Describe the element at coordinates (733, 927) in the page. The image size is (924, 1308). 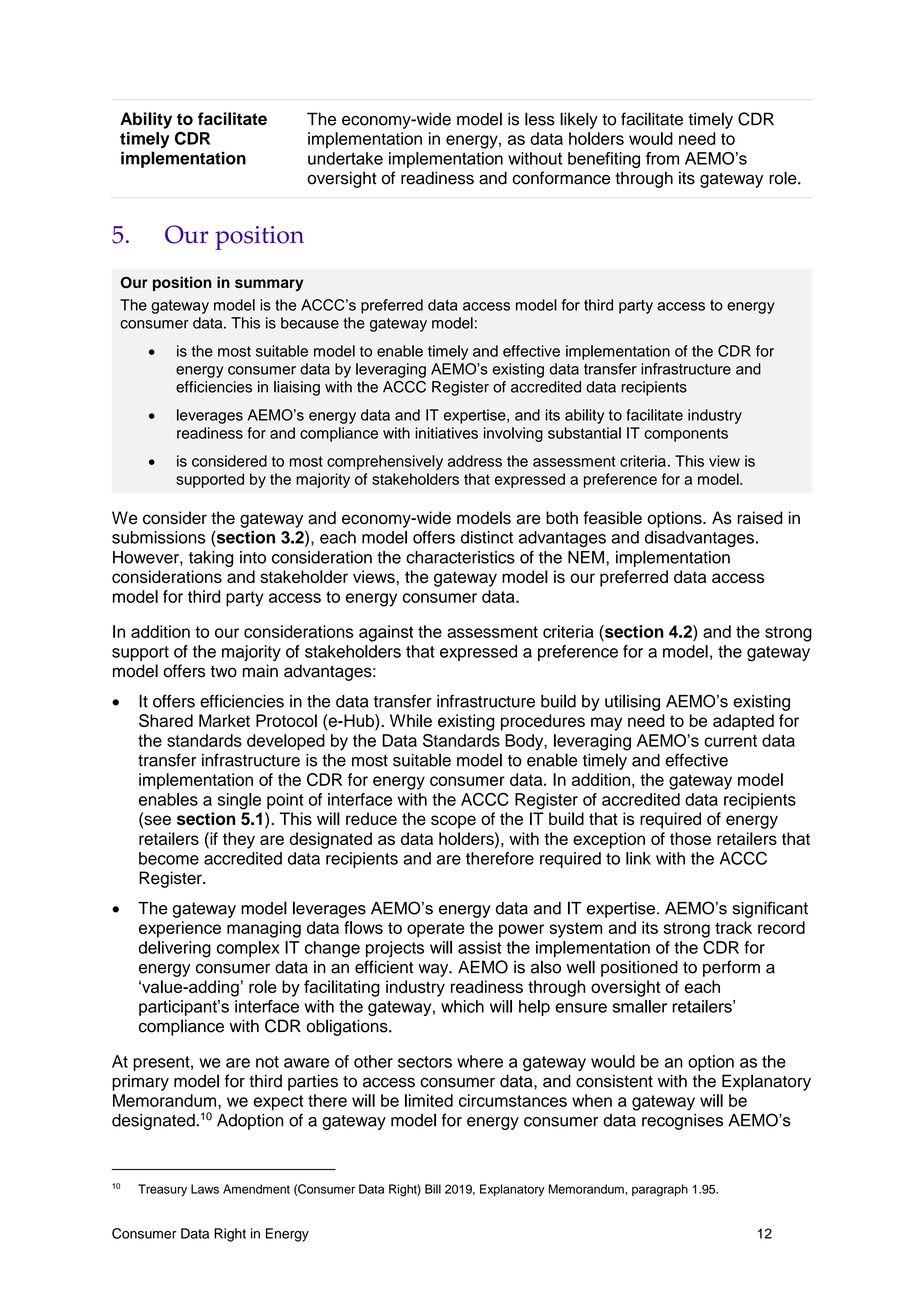
I see `track` at that location.
